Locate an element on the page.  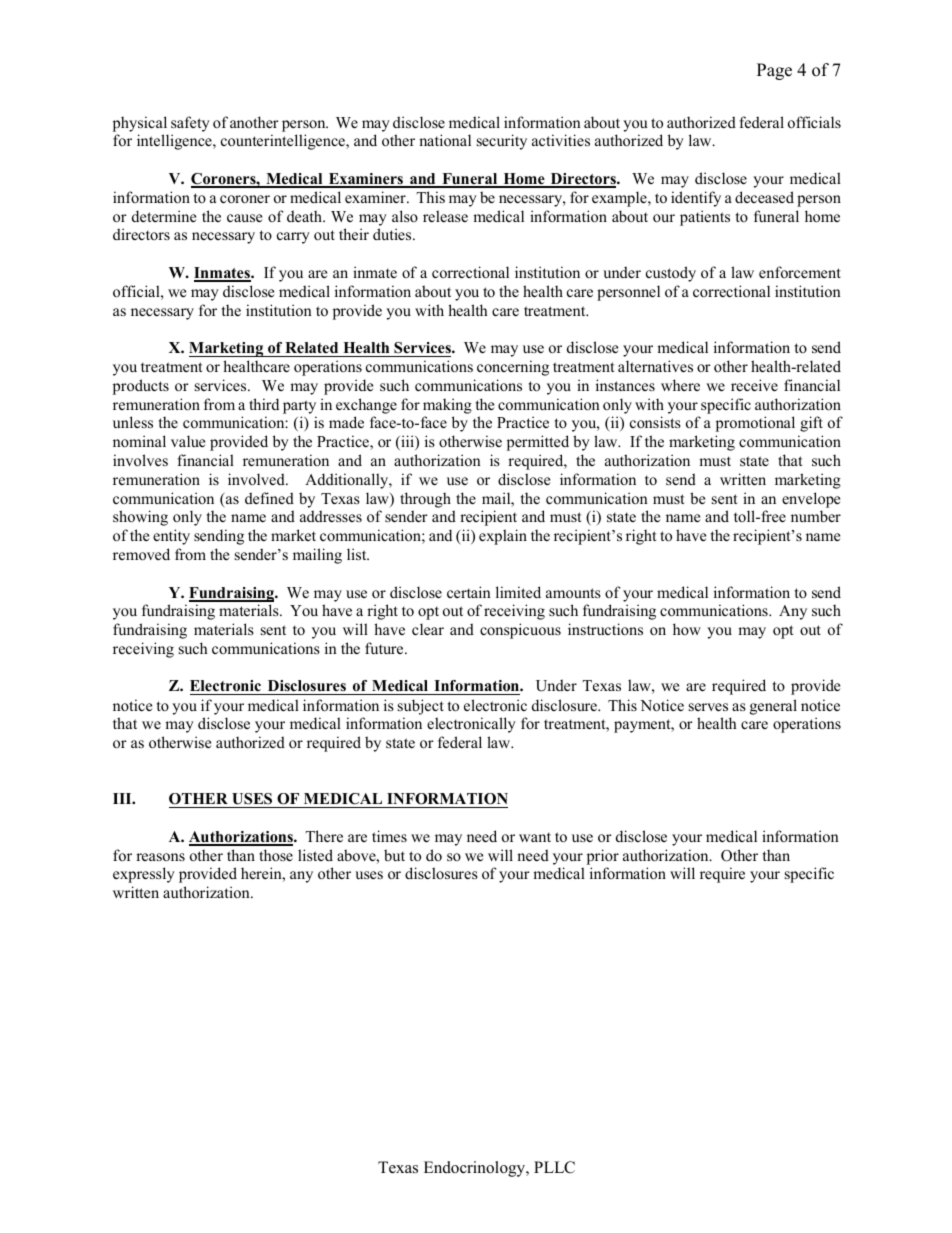
cause is located at coordinates (244, 218).
